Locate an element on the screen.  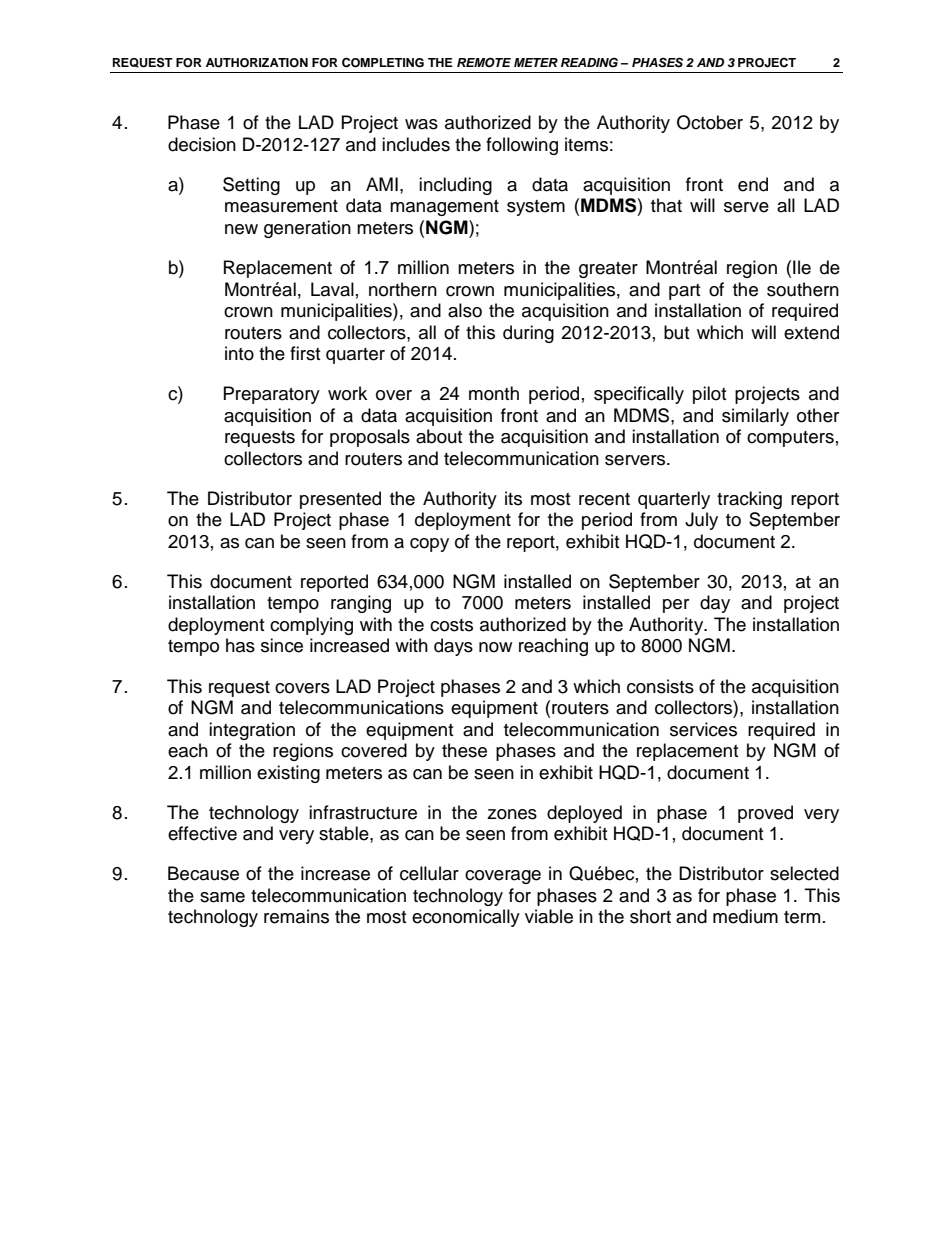
remains is located at coordinates (296, 916).
